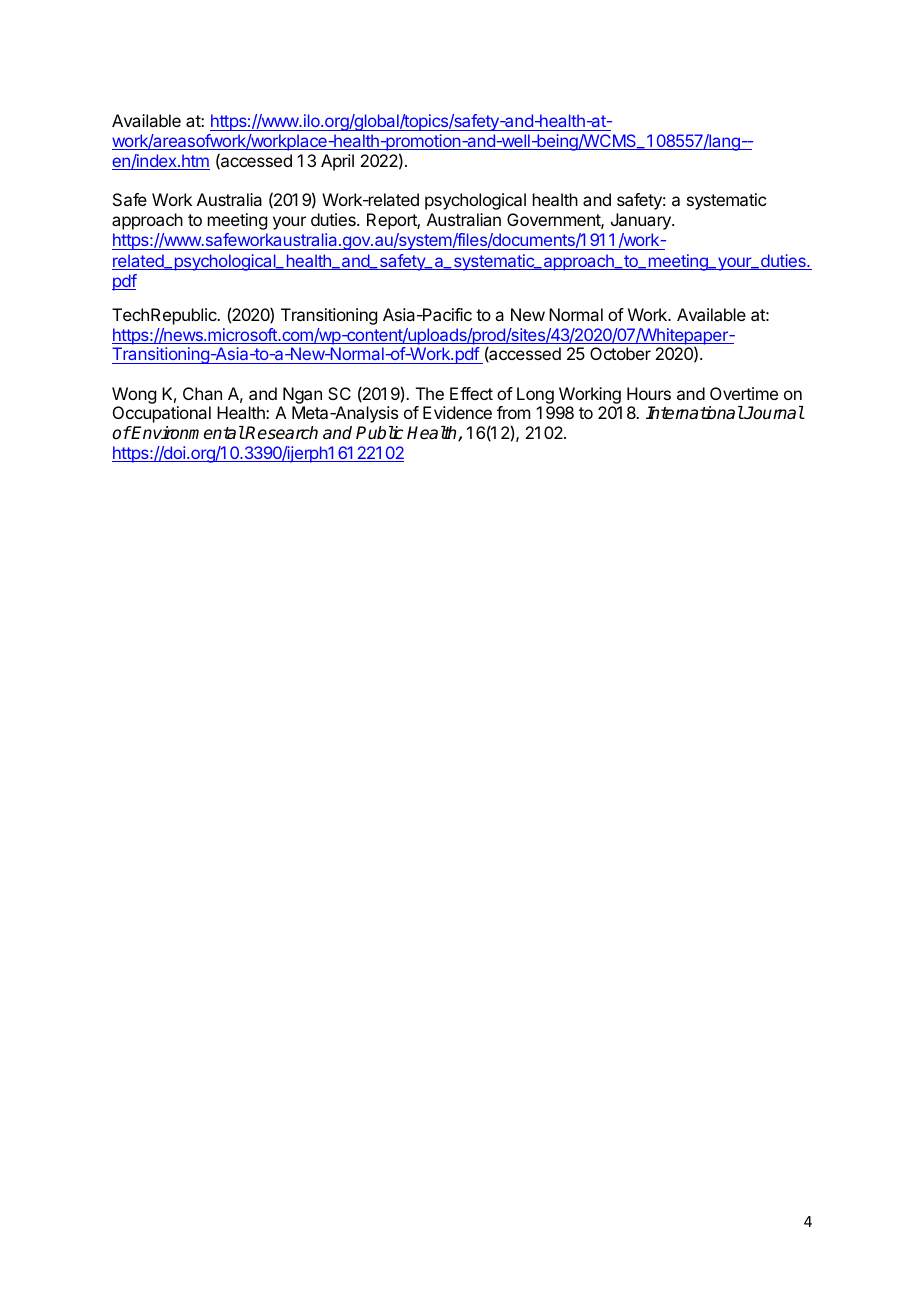 The image size is (924, 1308). Describe the element at coordinates (471, 393) in the screenshot. I see `Effect` at that location.
